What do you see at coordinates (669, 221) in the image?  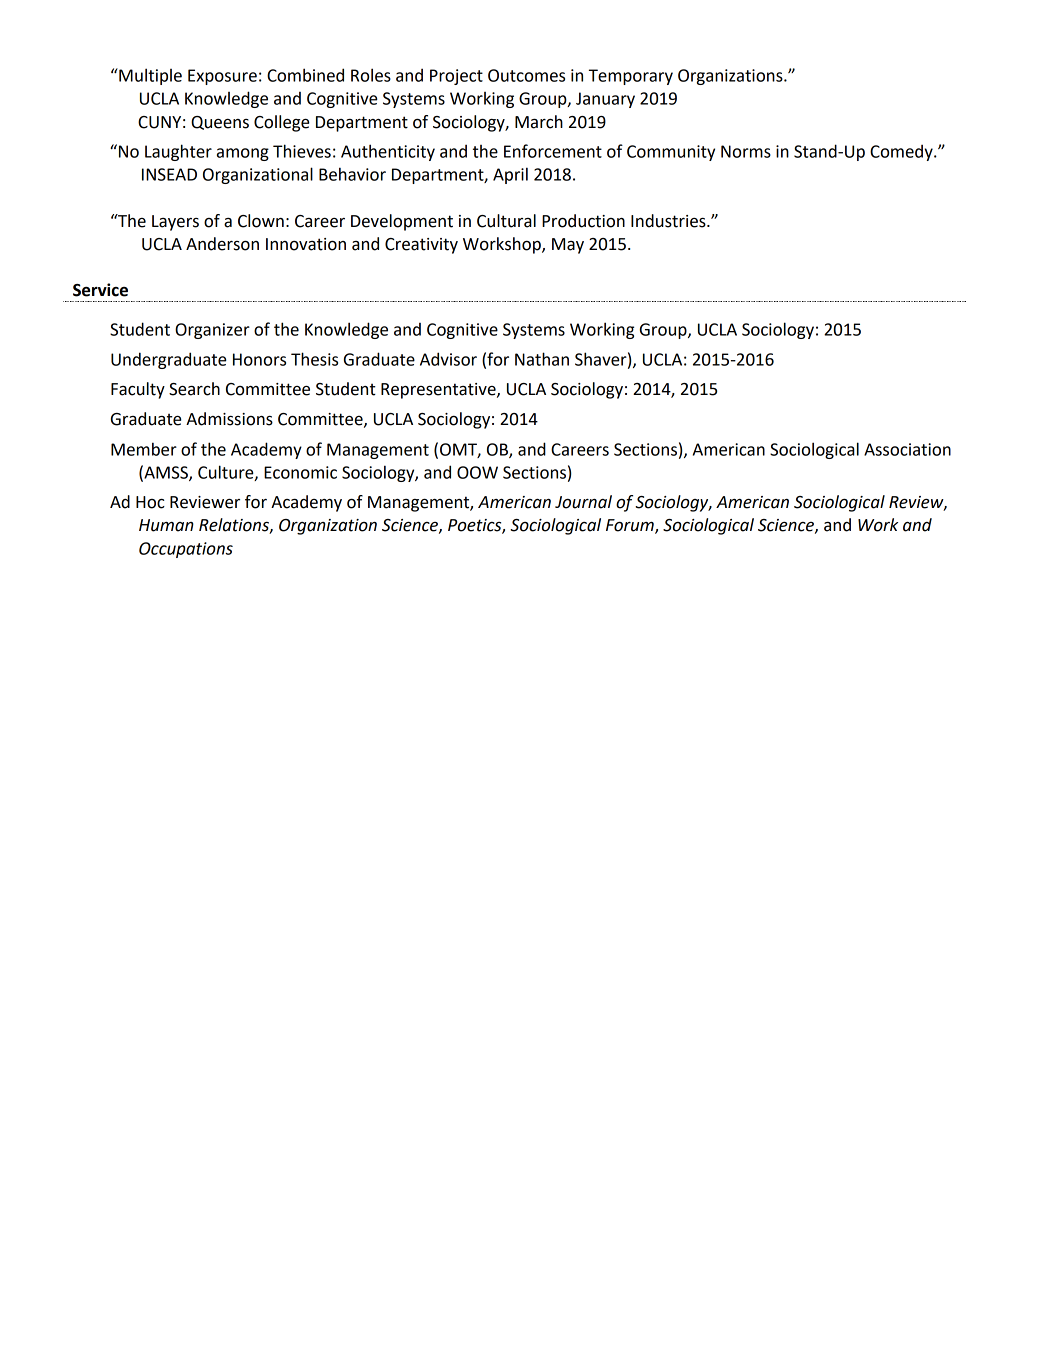 I see `Industries` at bounding box center [669, 221].
